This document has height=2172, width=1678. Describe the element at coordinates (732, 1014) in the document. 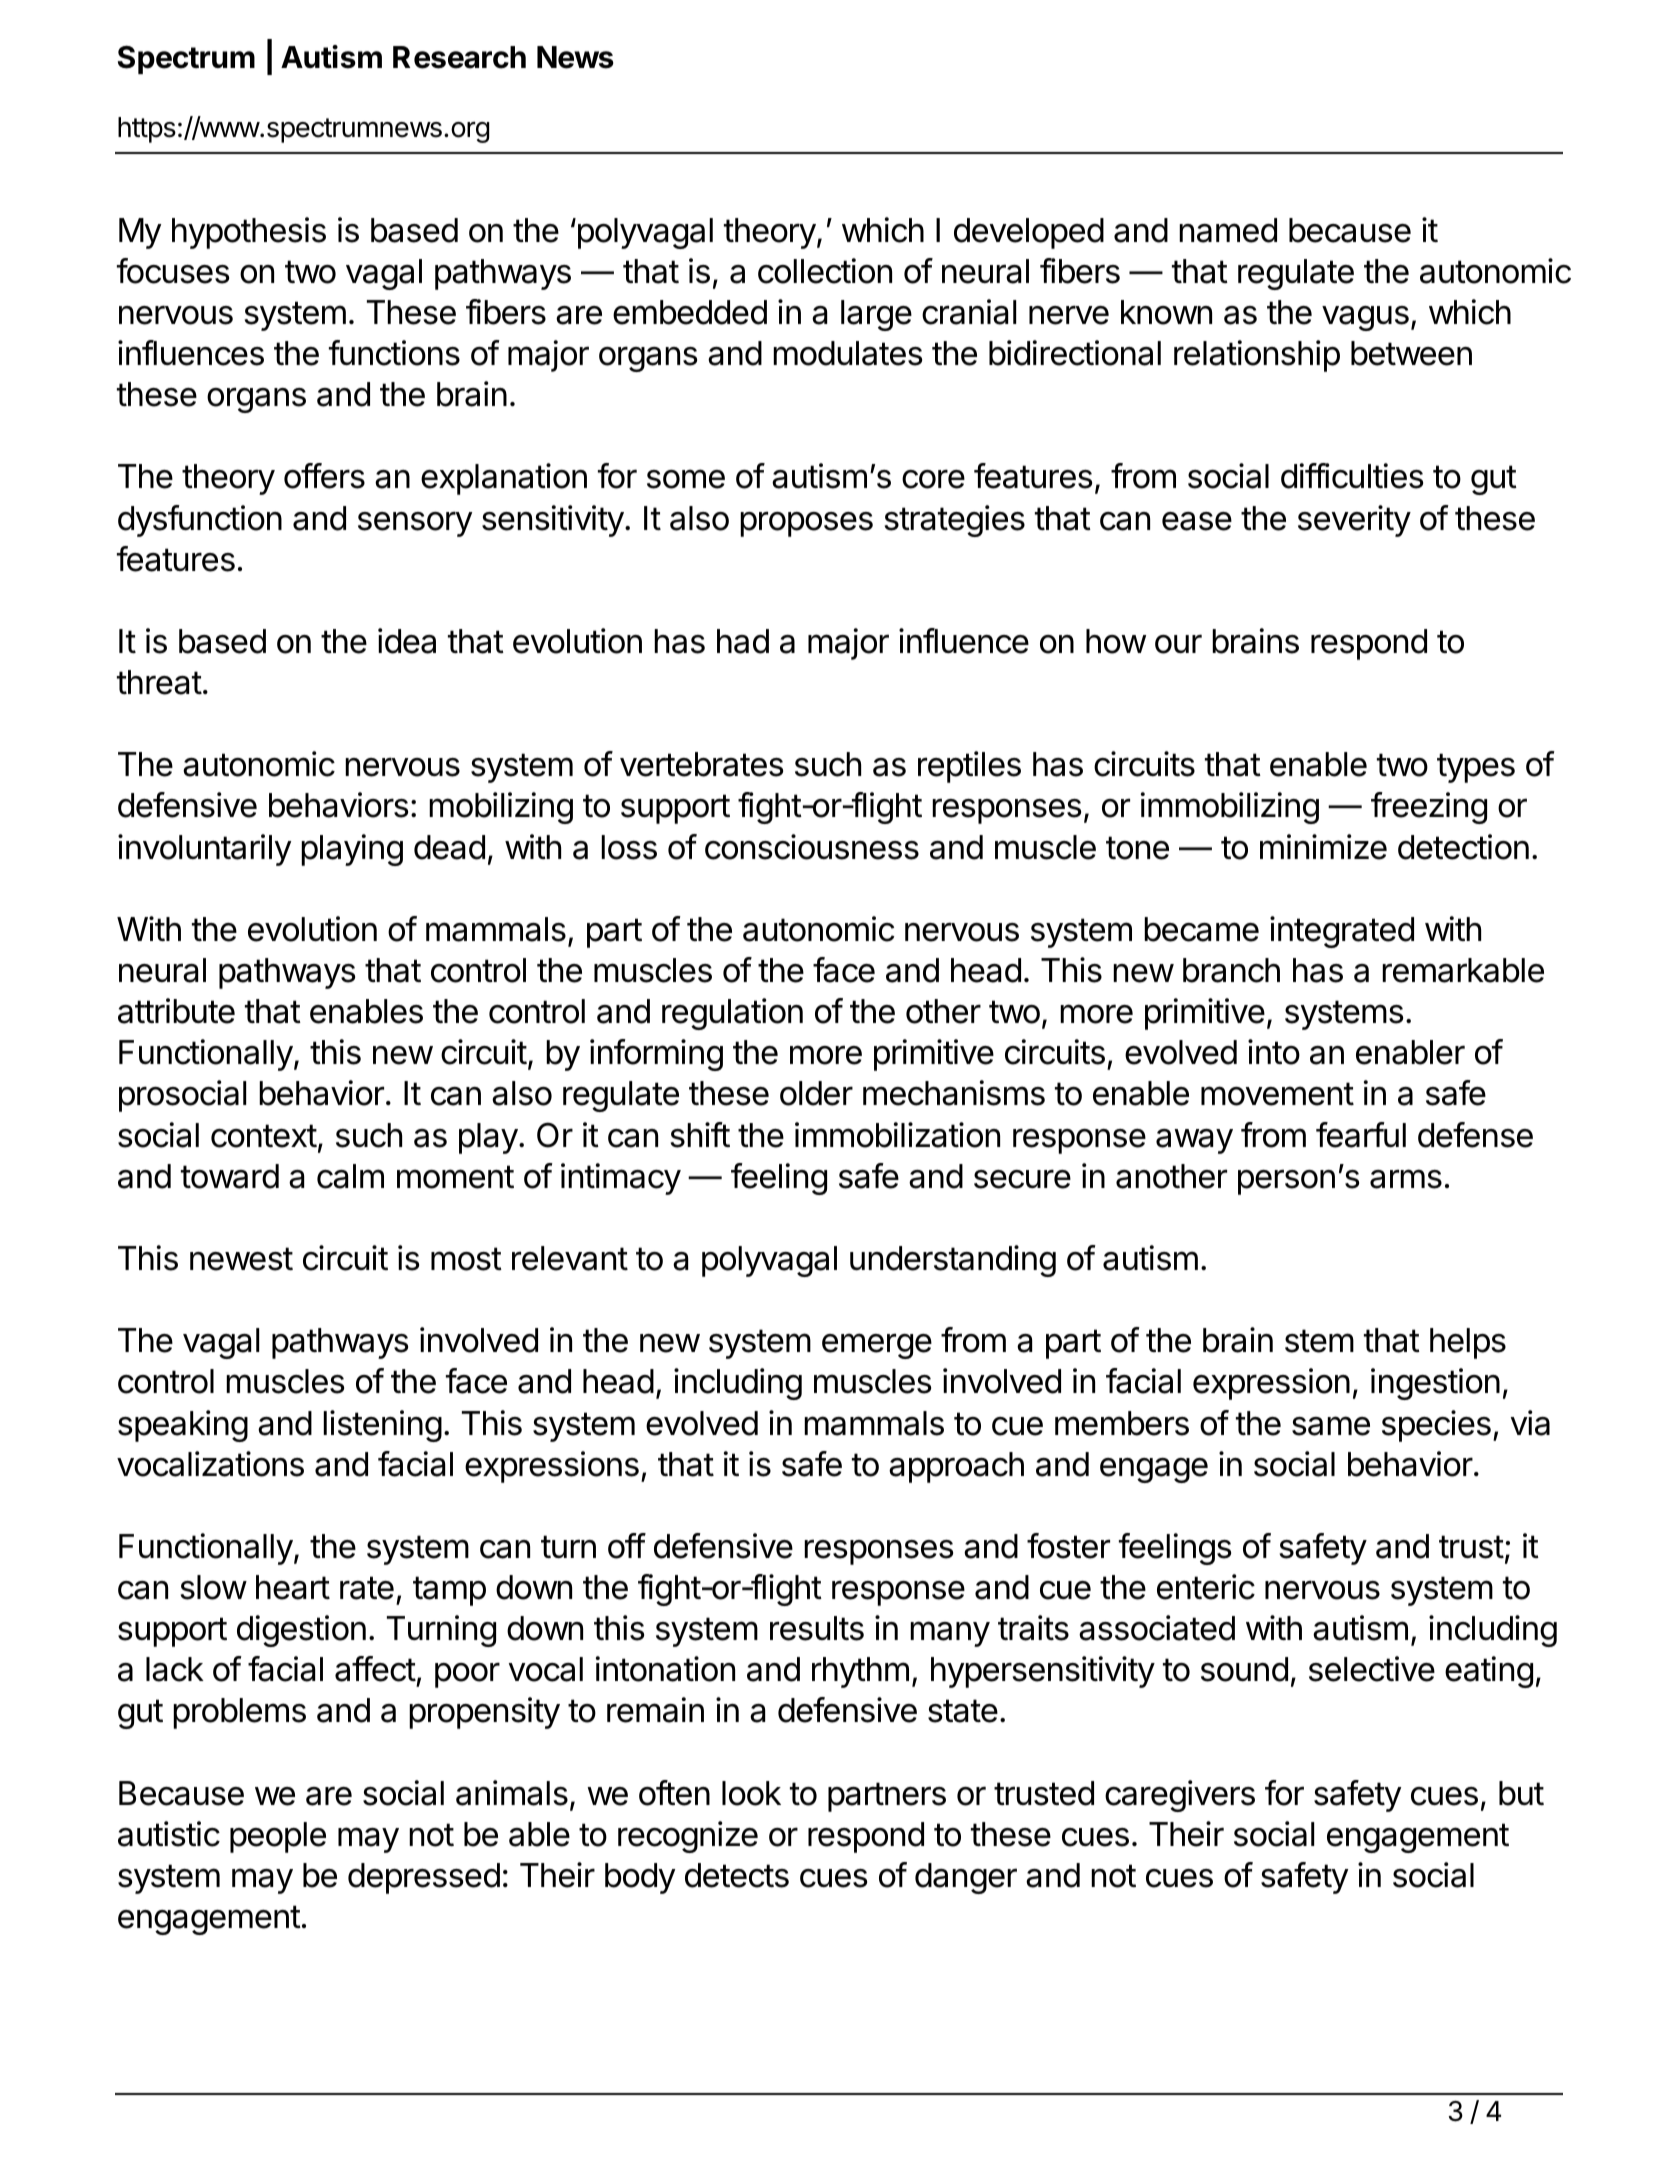

I see `regulation` at that location.
